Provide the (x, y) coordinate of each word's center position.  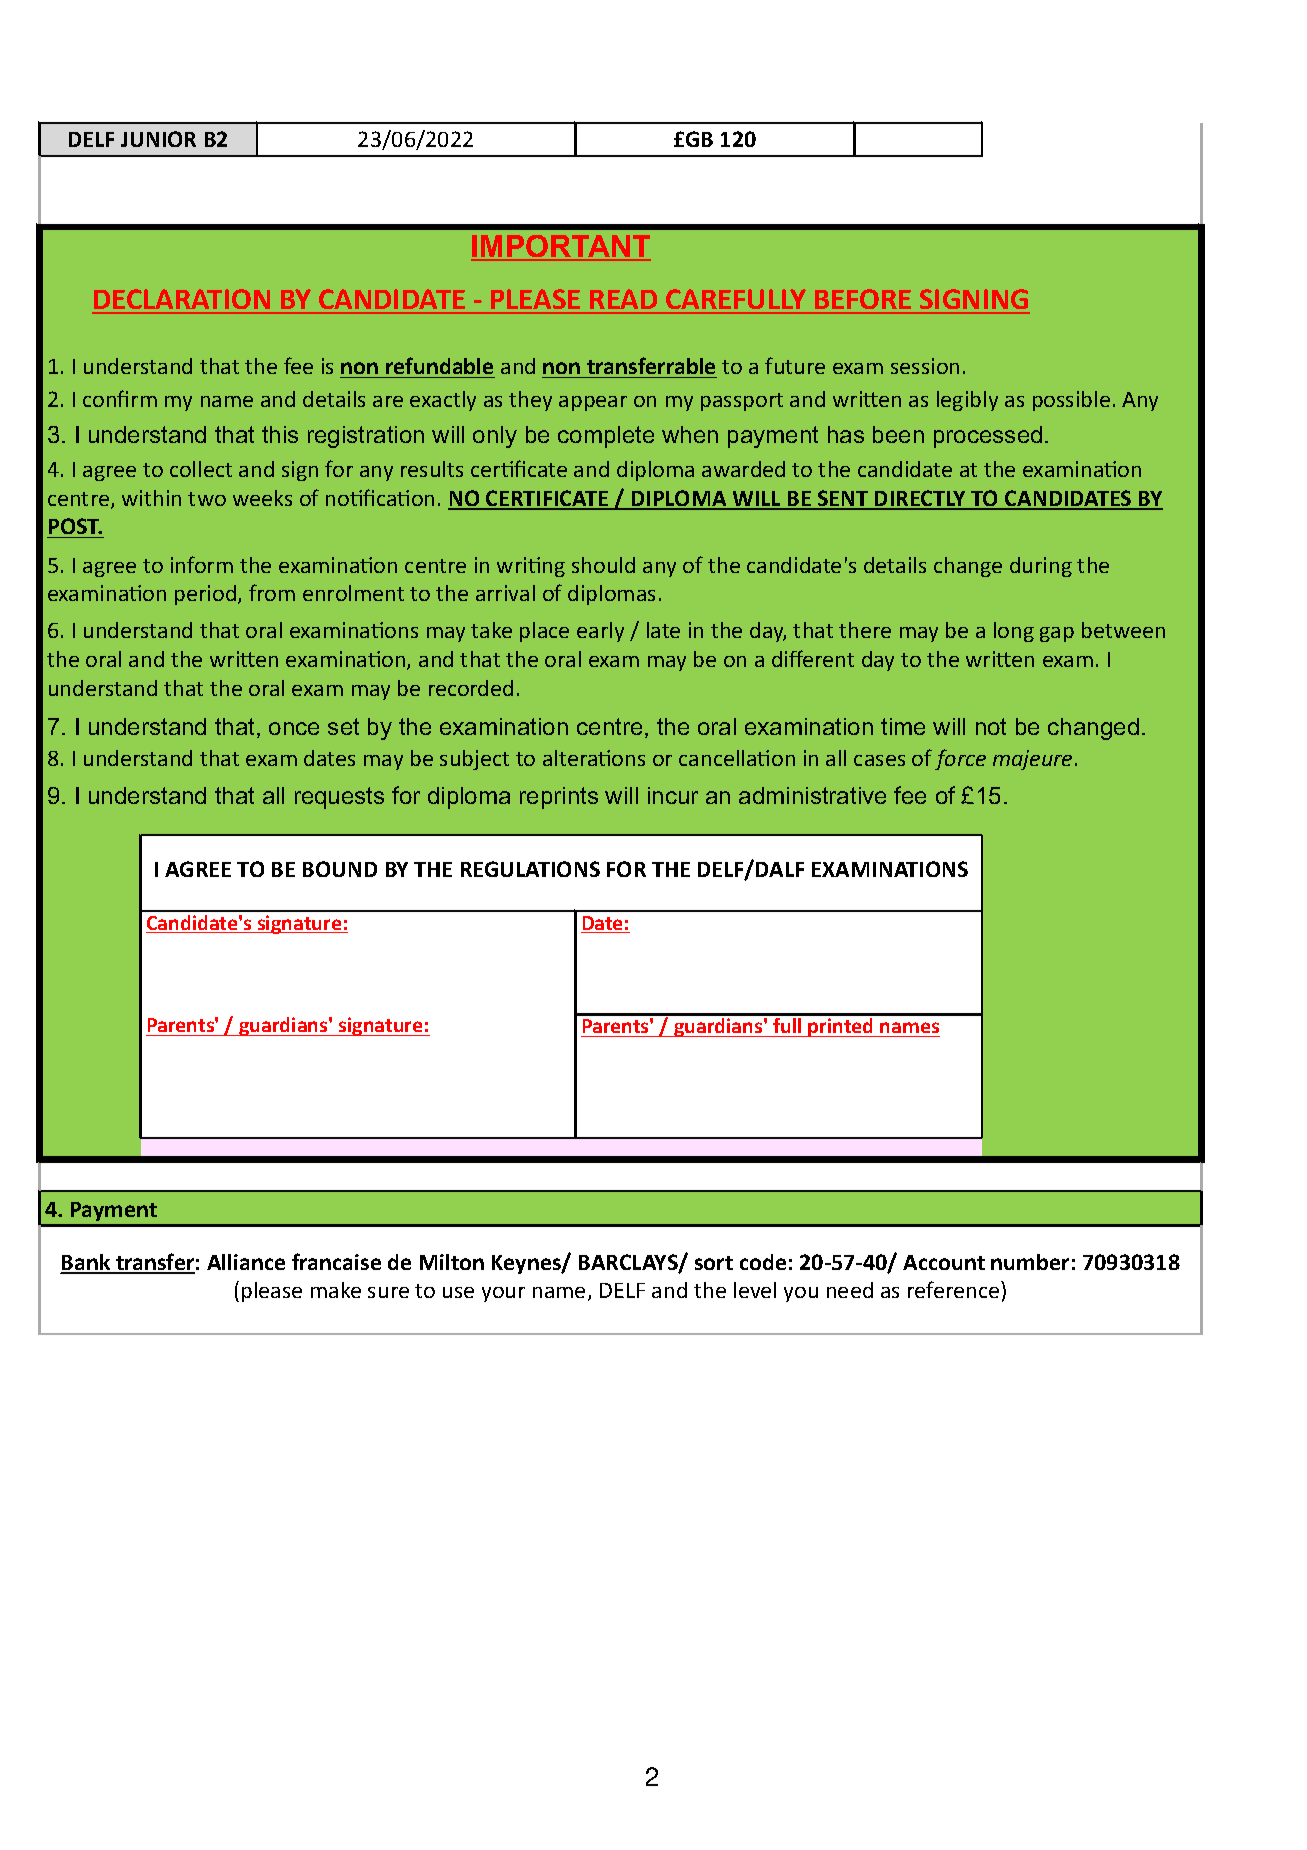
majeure (1032, 760)
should (603, 565)
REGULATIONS (530, 869)
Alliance (246, 1262)
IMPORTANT (561, 248)
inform (202, 564)
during (1041, 567)
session (925, 366)
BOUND (340, 869)
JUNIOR (158, 139)
